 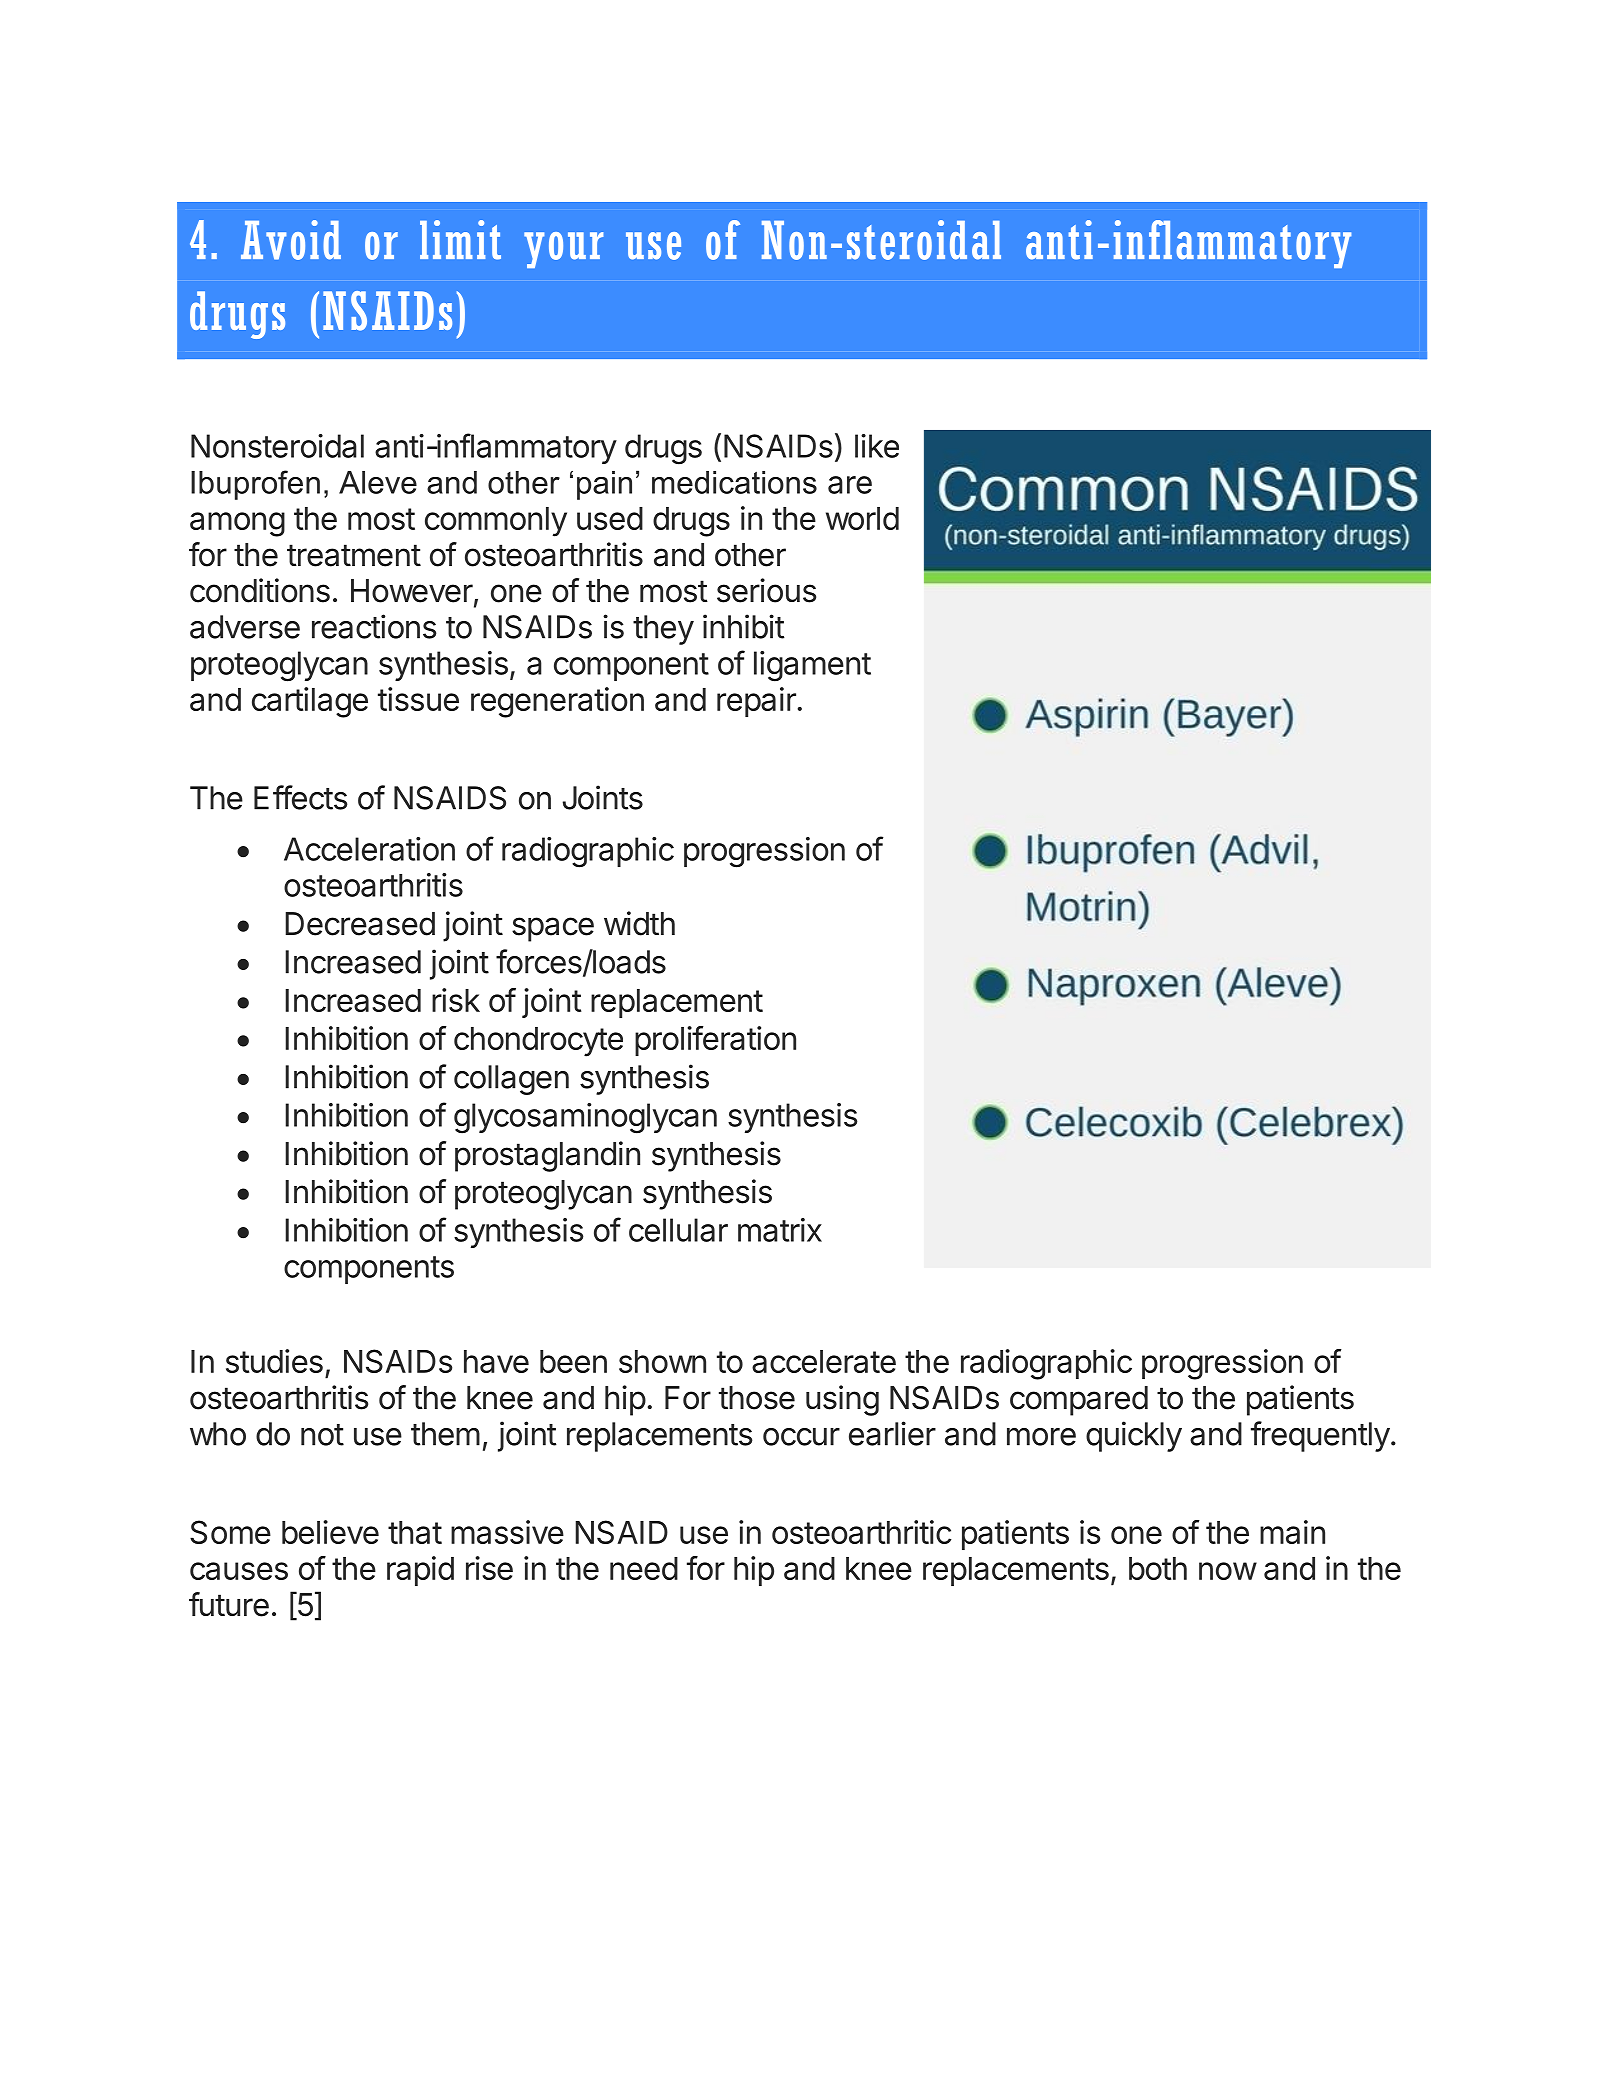 What do you see at coordinates (563, 250) in the document?
I see `your` at bounding box center [563, 250].
